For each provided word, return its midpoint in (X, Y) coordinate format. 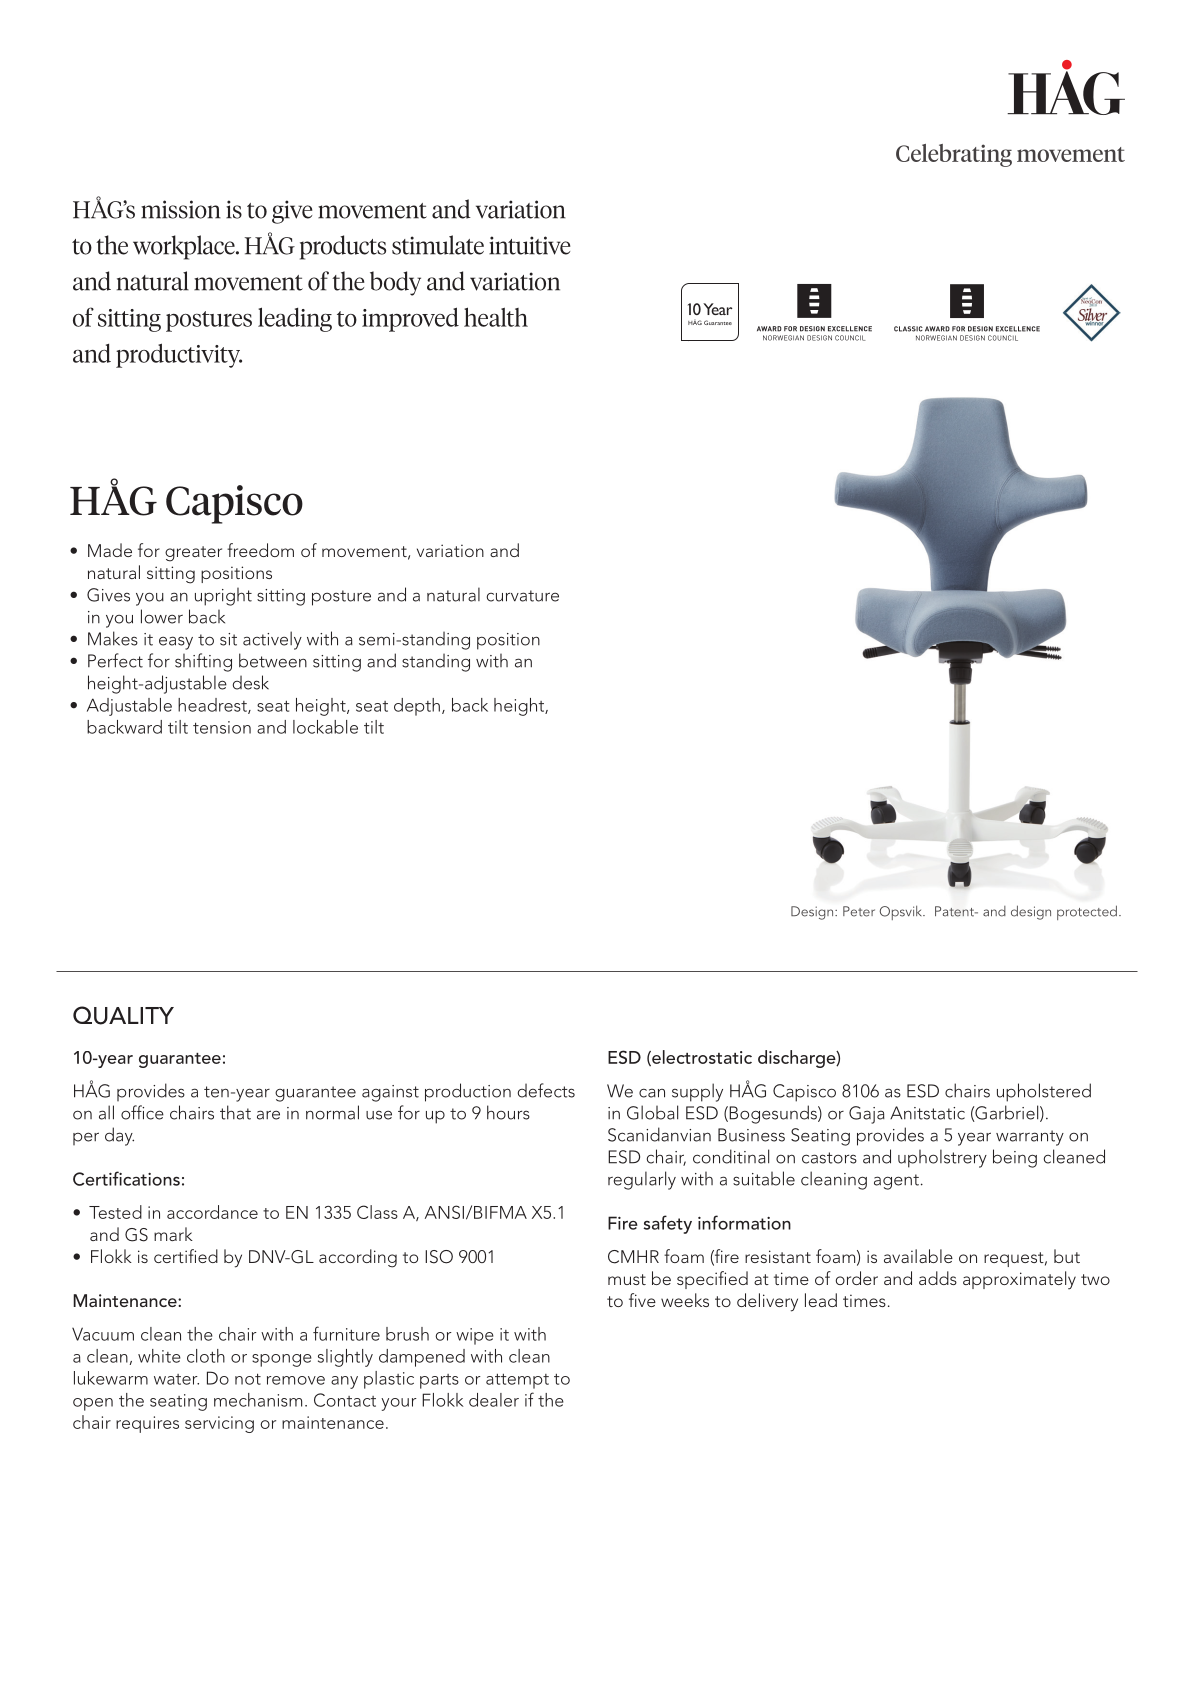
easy (176, 643)
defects (546, 1090)
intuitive (530, 245)
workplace (185, 247)
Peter (859, 911)
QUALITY (123, 1015)
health (496, 317)
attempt (517, 1381)
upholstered (1044, 1092)
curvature (523, 596)
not (248, 1379)
